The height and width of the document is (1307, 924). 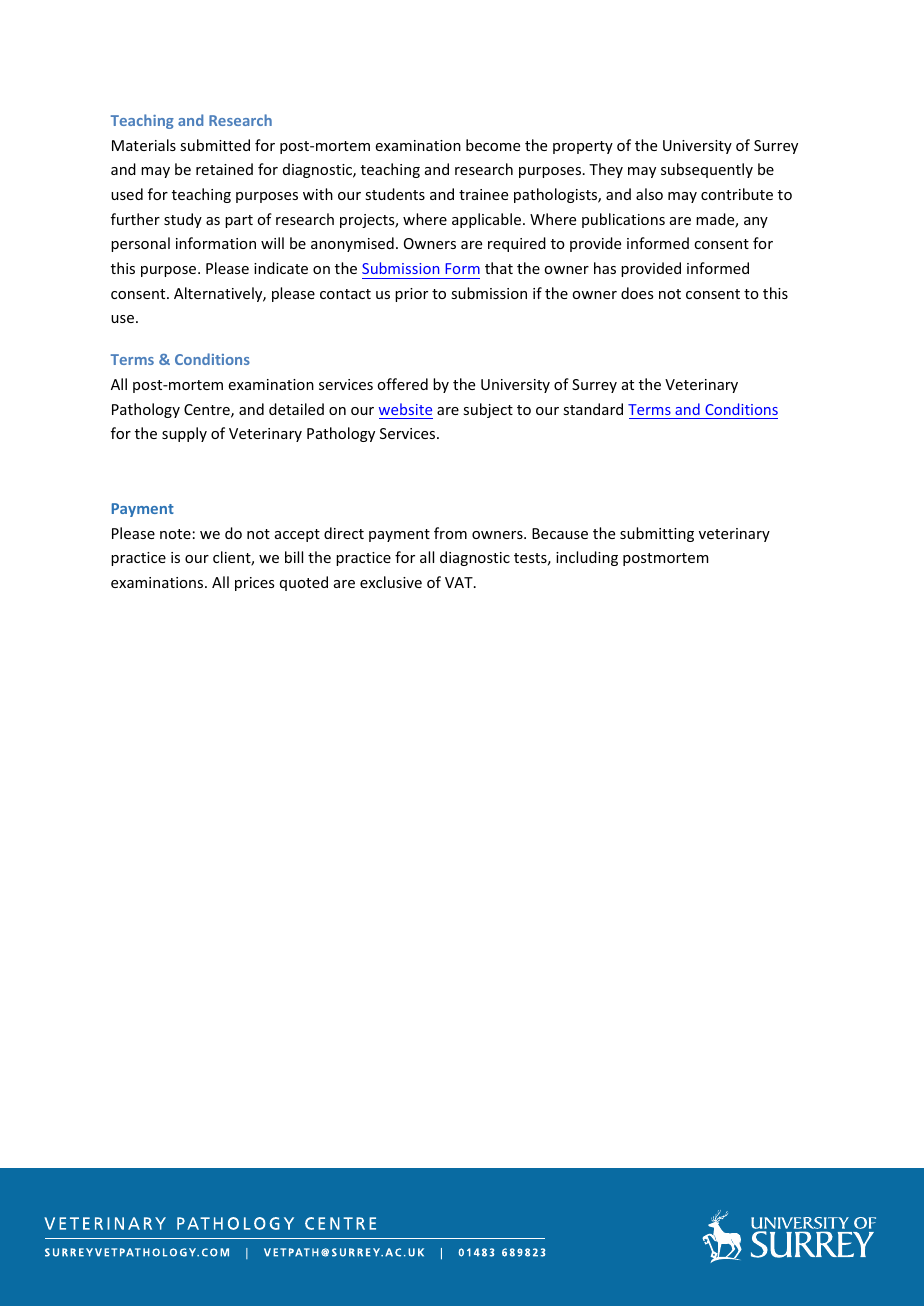 I want to click on retained, so click(x=224, y=169).
